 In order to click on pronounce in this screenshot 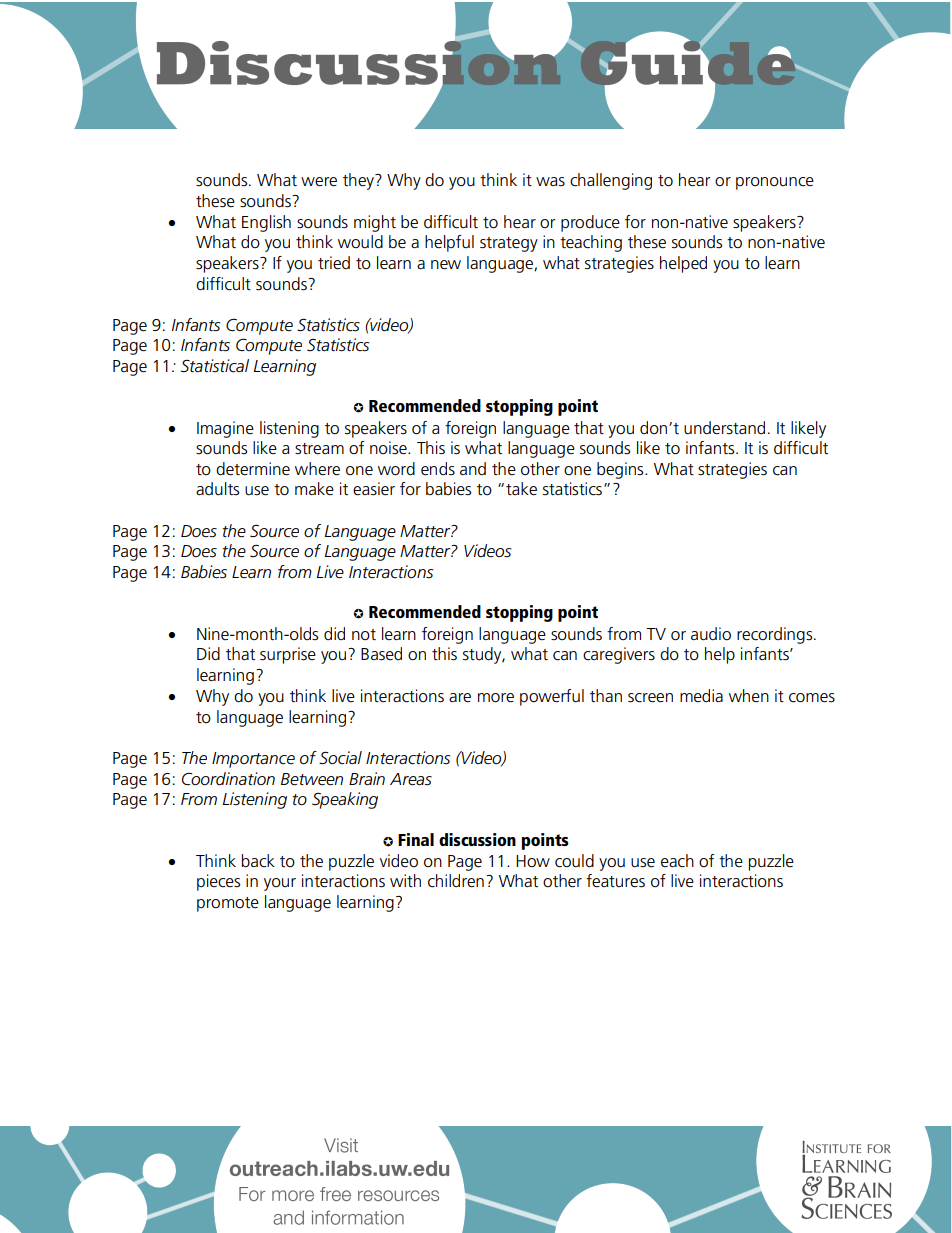, I will do `click(775, 183)`.
